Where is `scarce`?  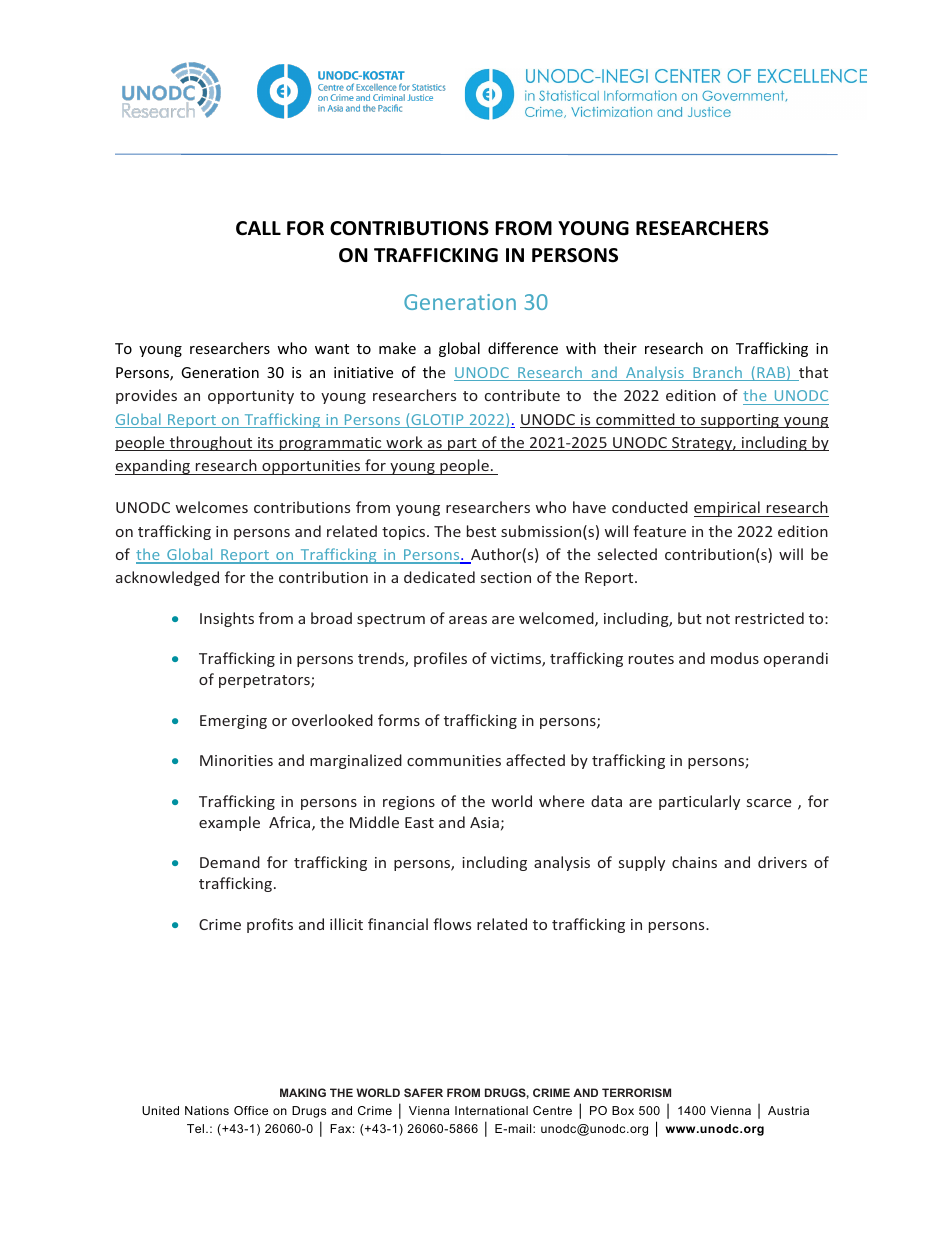
scarce is located at coordinates (769, 803).
